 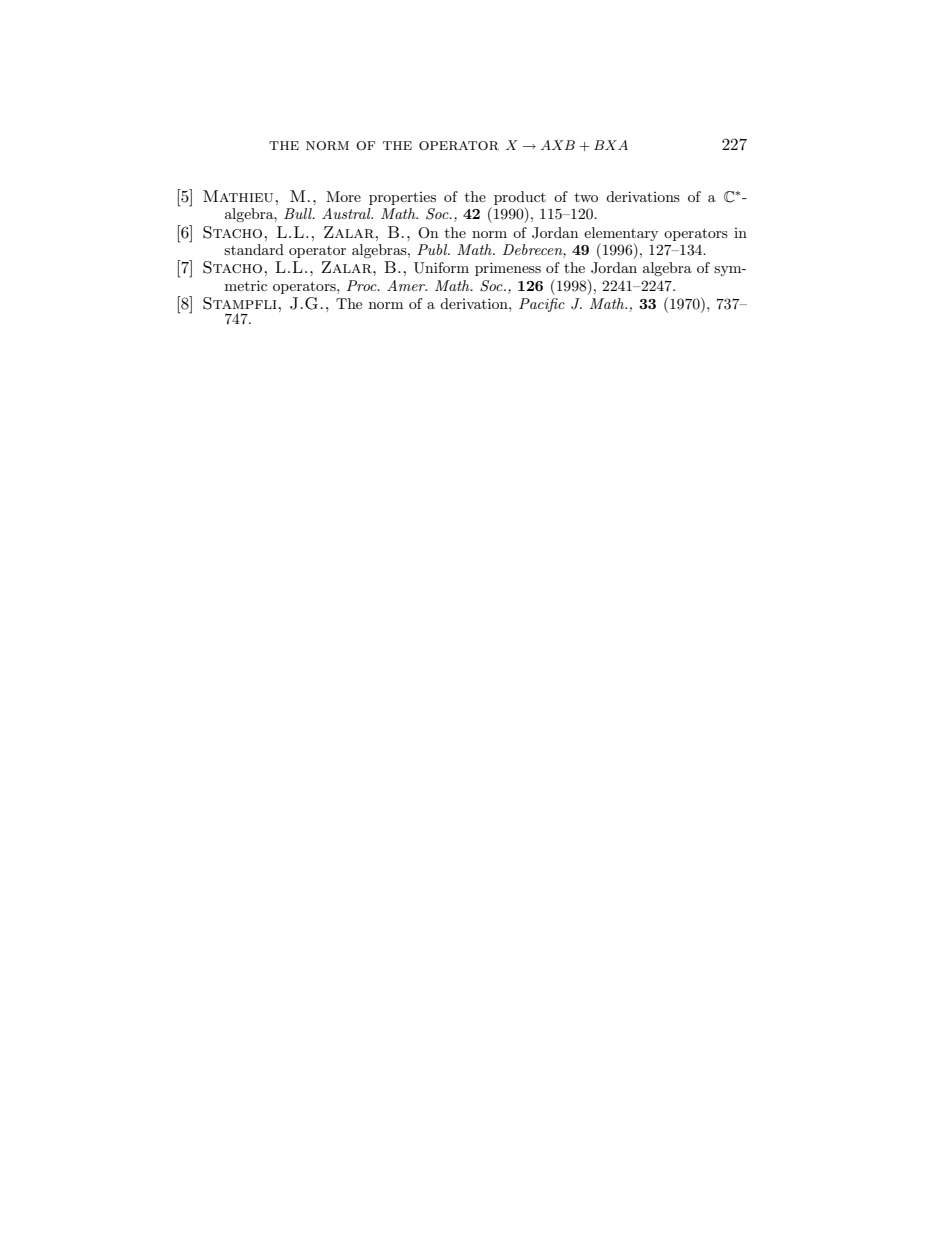 I want to click on Publ, so click(x=433, y=249).
